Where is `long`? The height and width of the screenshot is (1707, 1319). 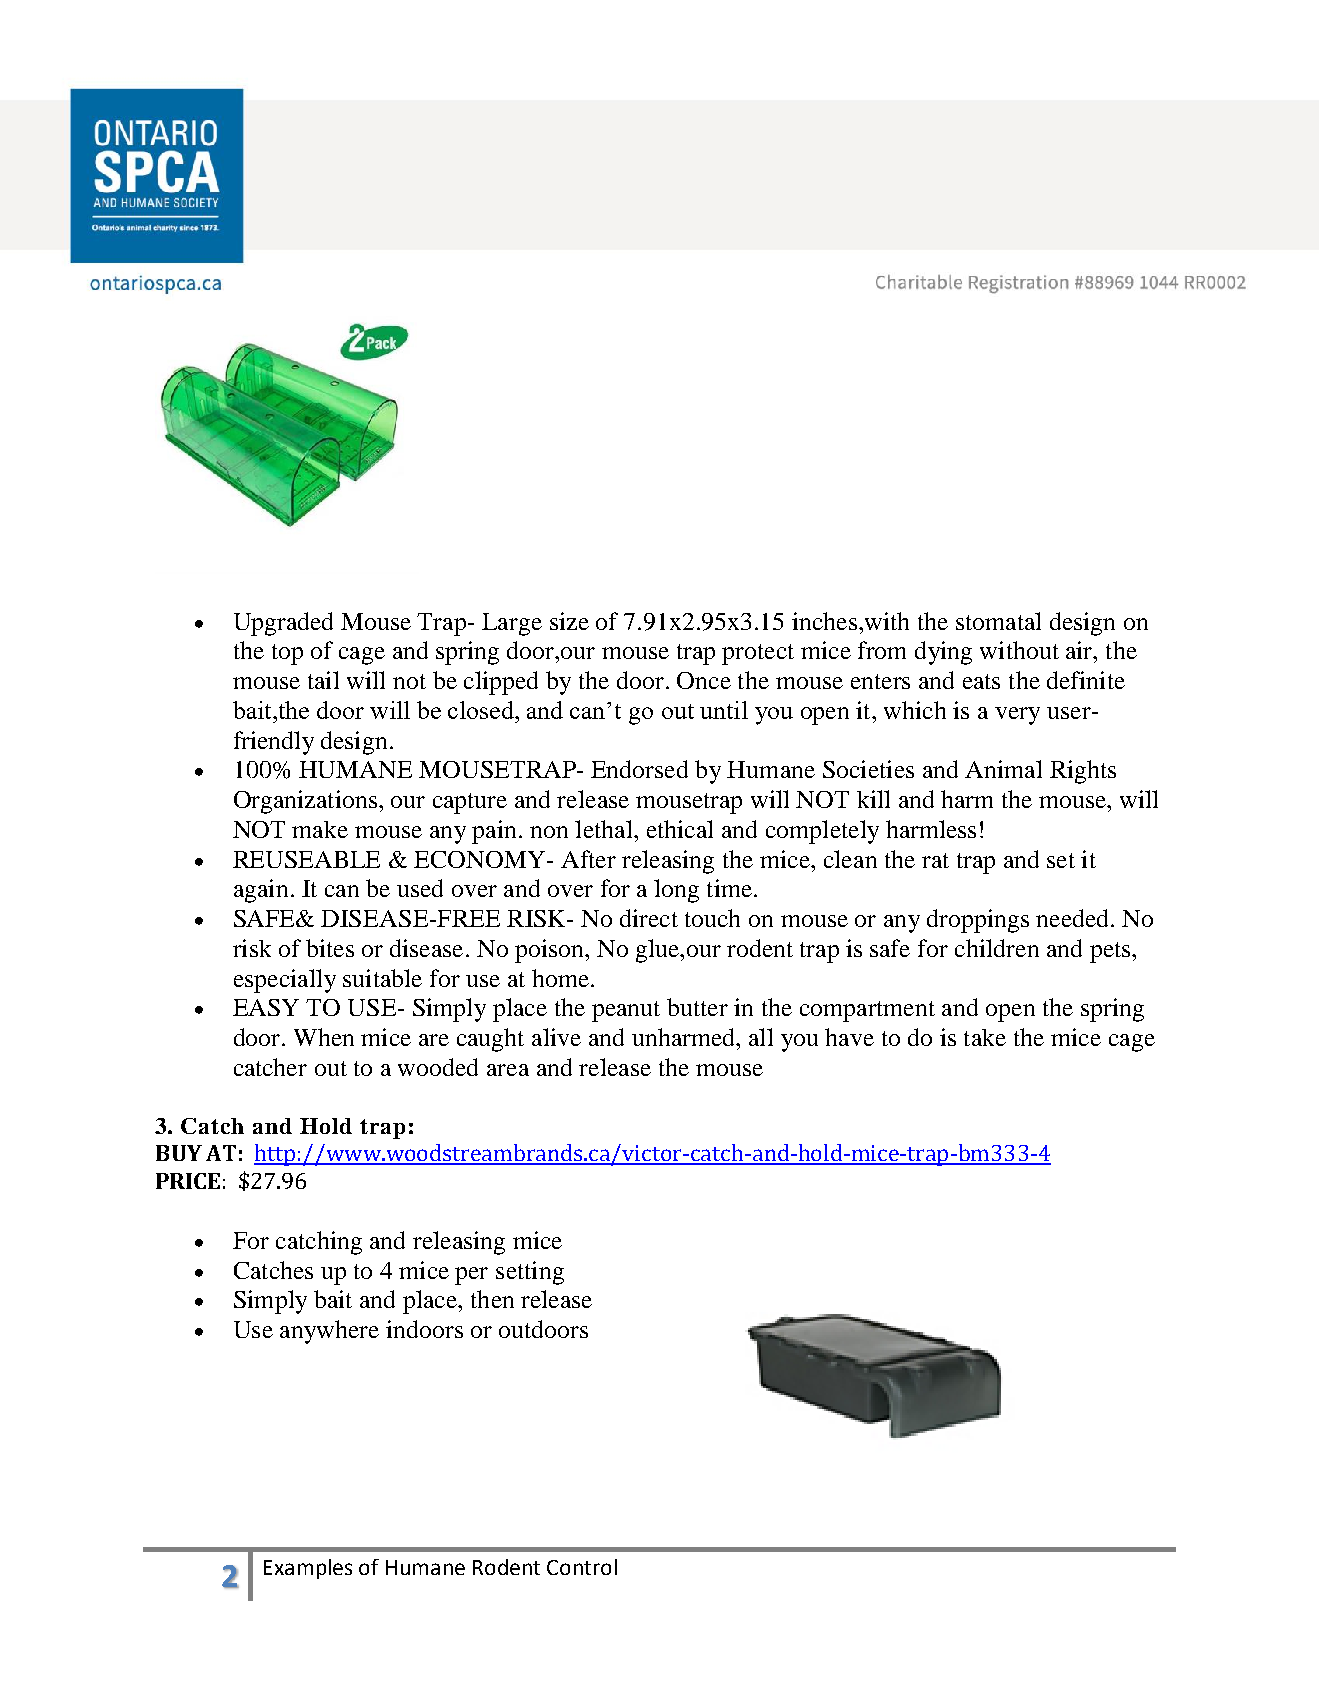 long is located at coordinates (676, 891).
